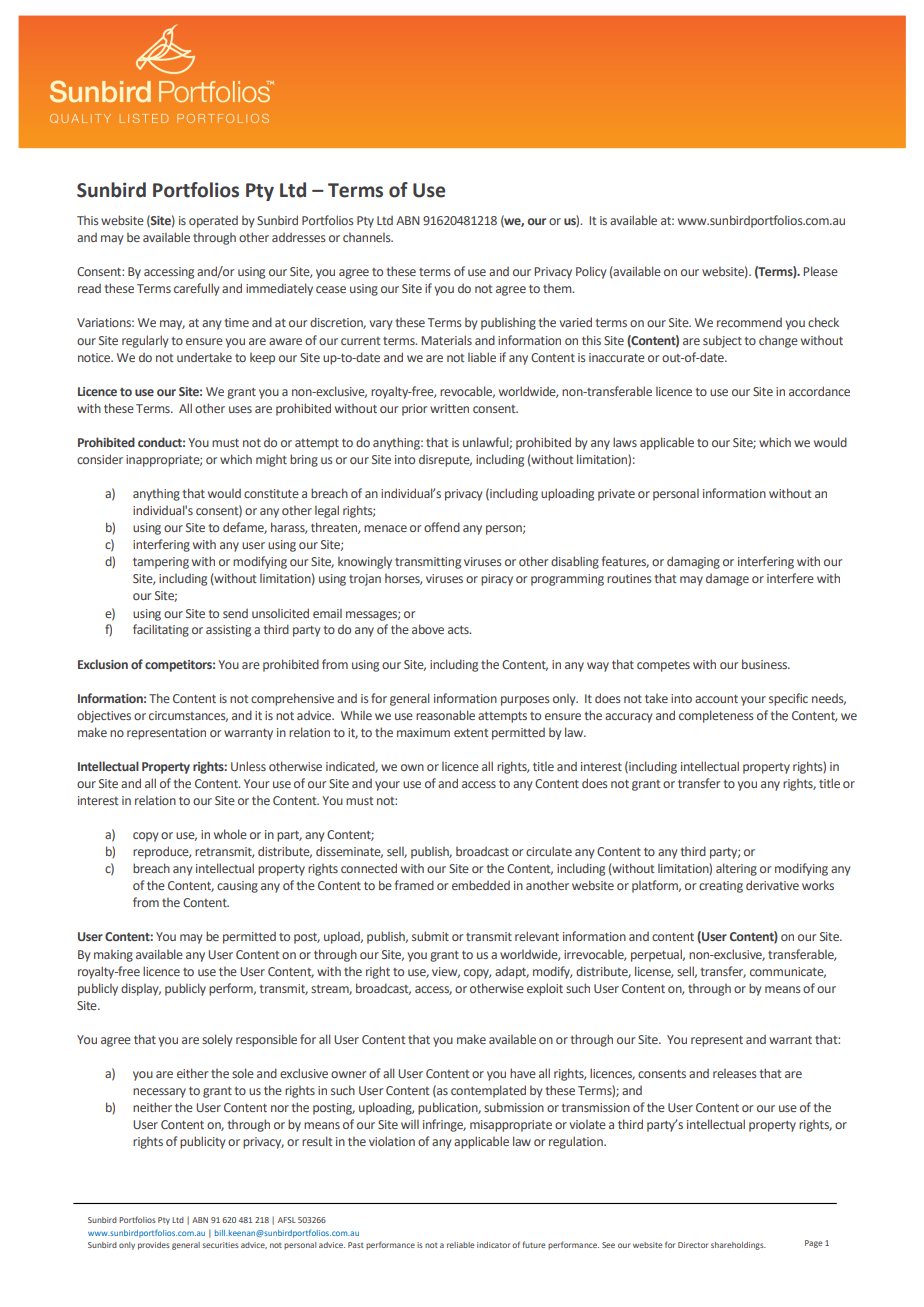 Image resolution: width=924 pixels, height=1307 pixels. What do you see at coordinates (727, 580) in the screenshot?
I see `damage` at bounding box center [727, 580].
